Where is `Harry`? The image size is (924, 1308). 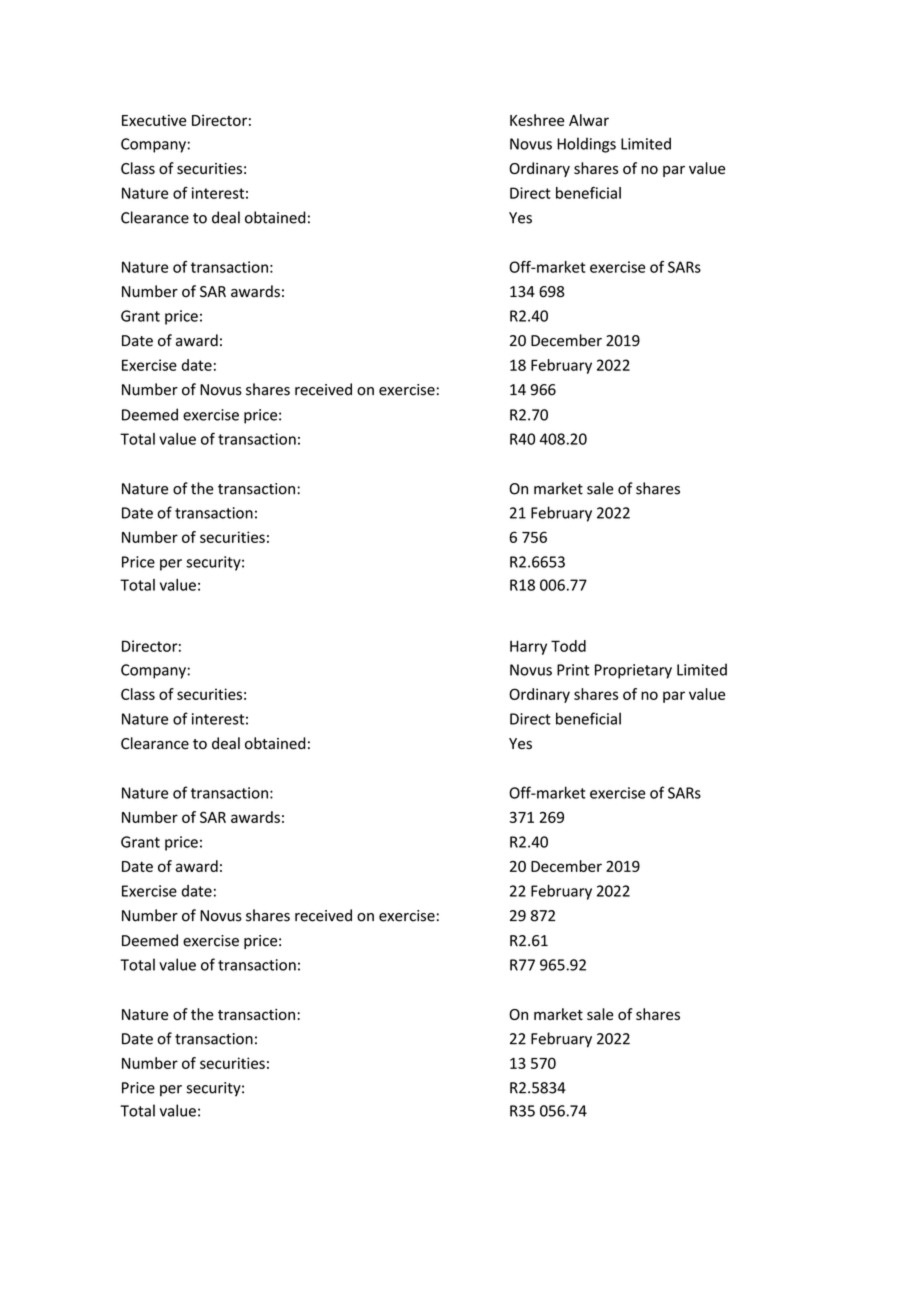 Harry is located at coordinates (528, 647).
